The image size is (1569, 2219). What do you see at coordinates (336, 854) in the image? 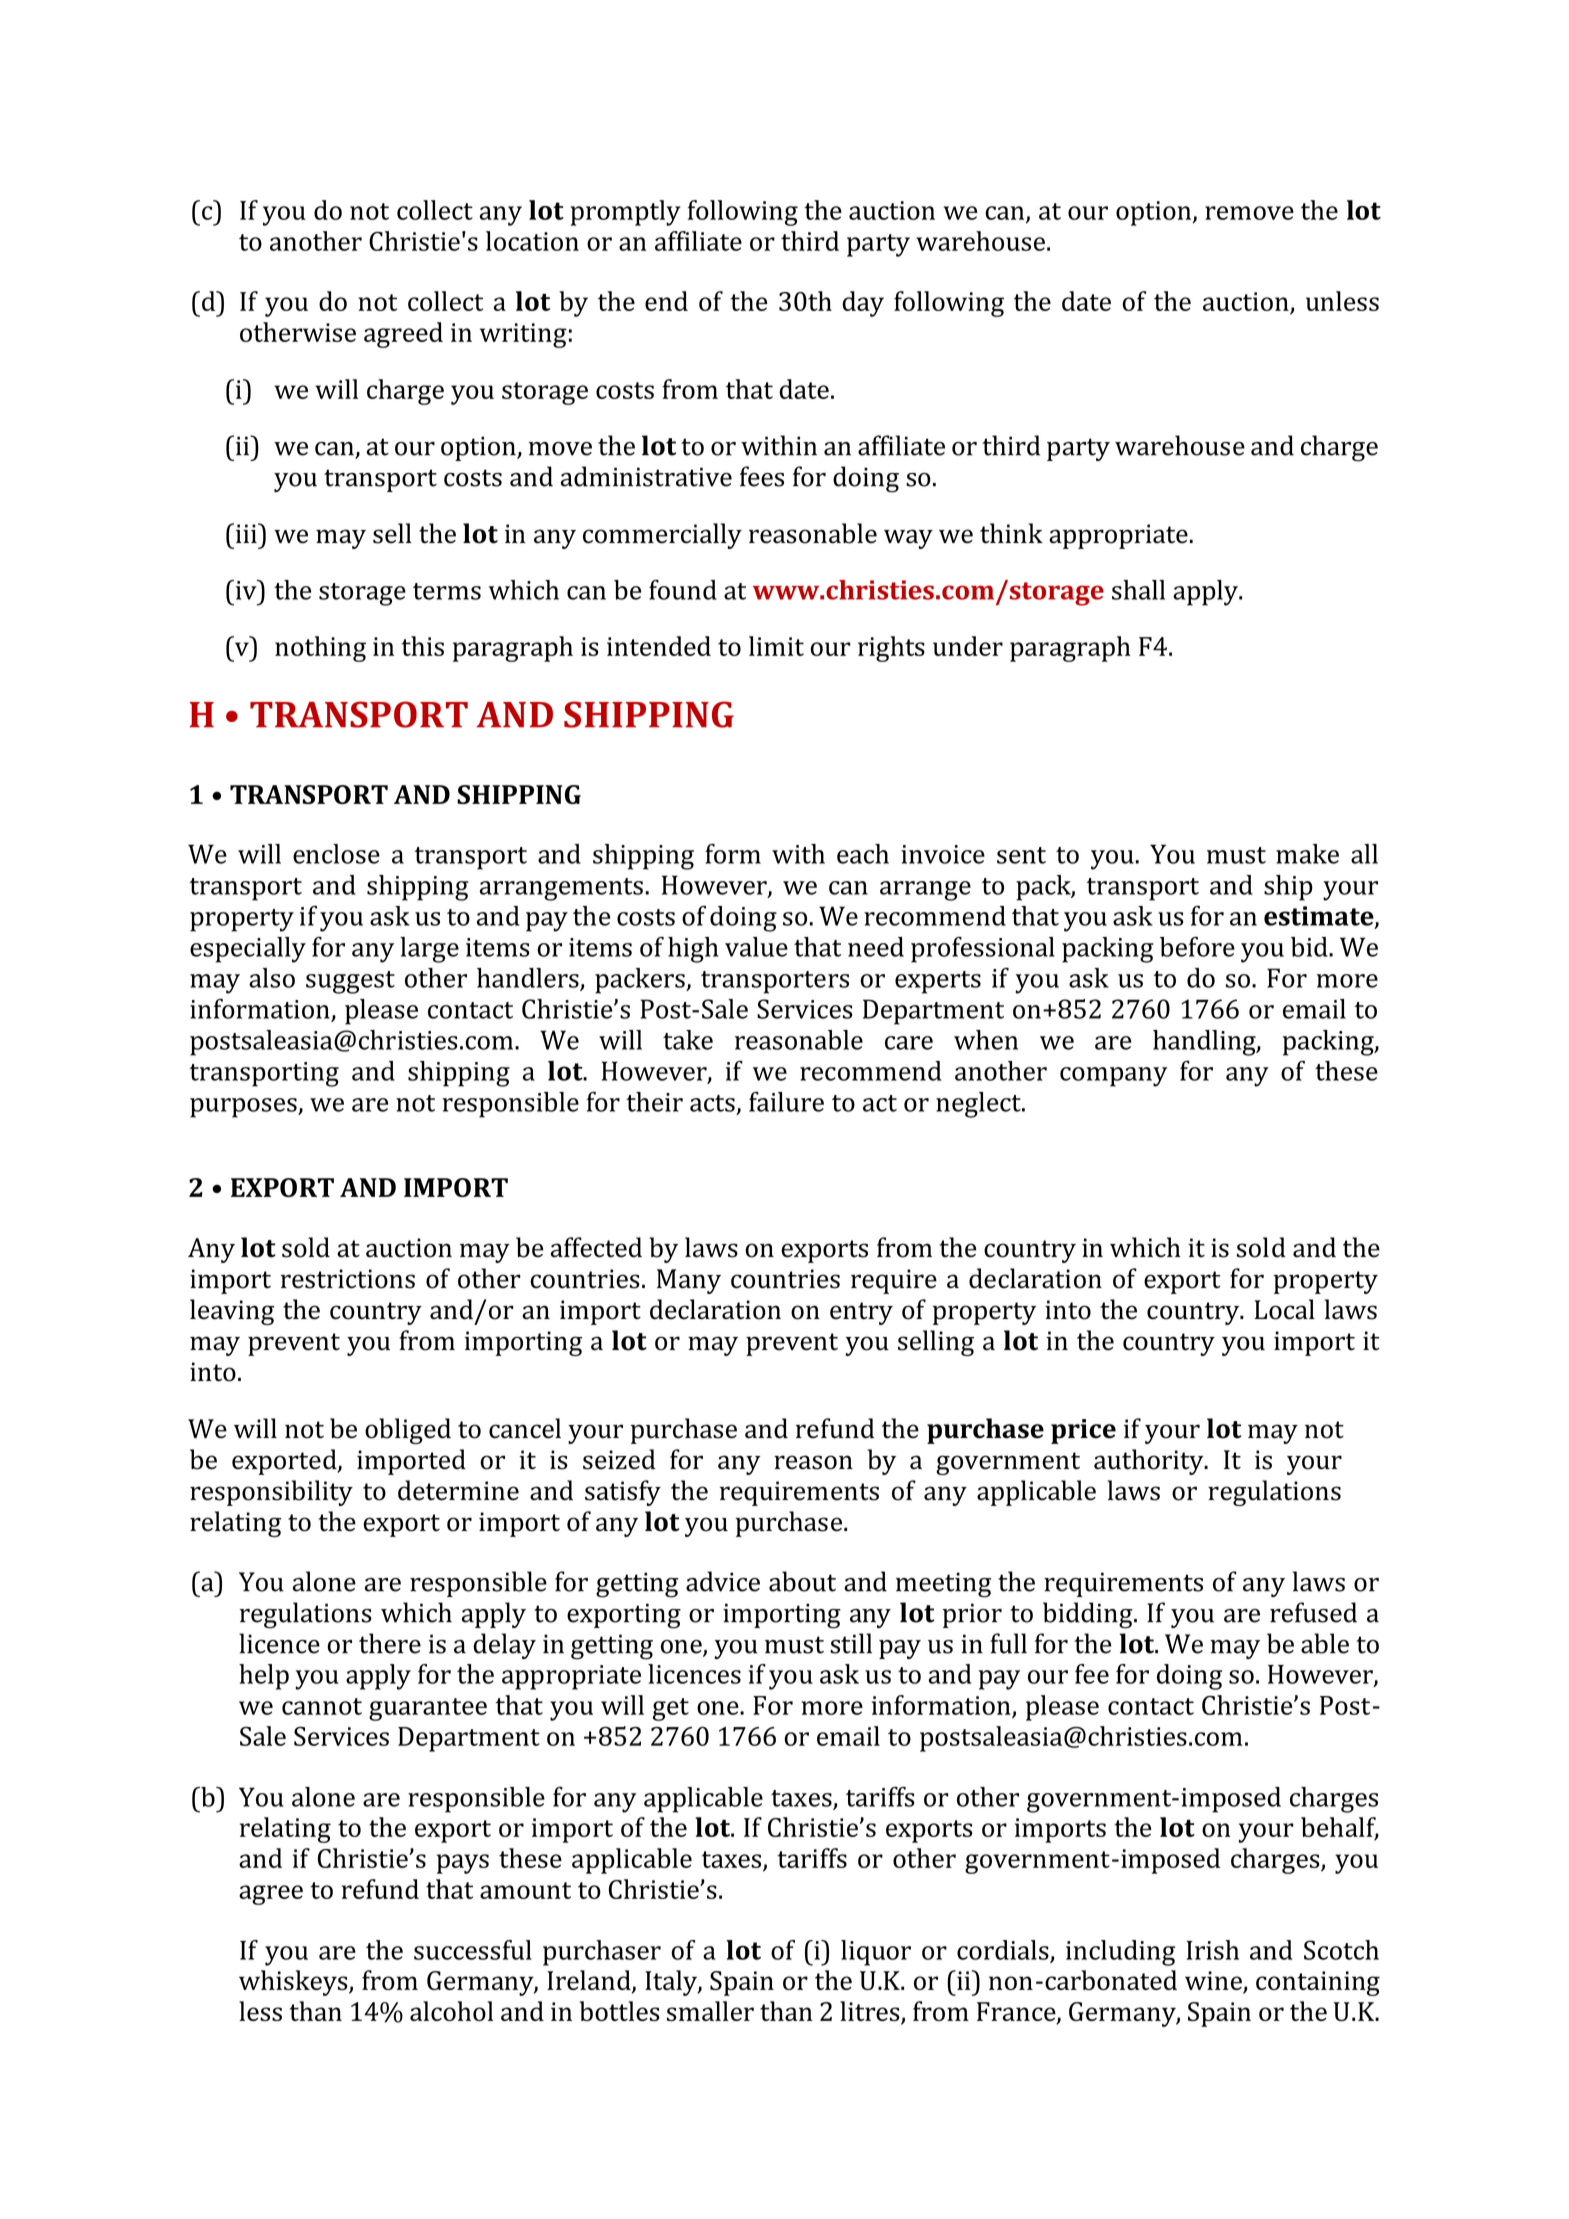
I see `enclose` at bounding box center [336, 854].
